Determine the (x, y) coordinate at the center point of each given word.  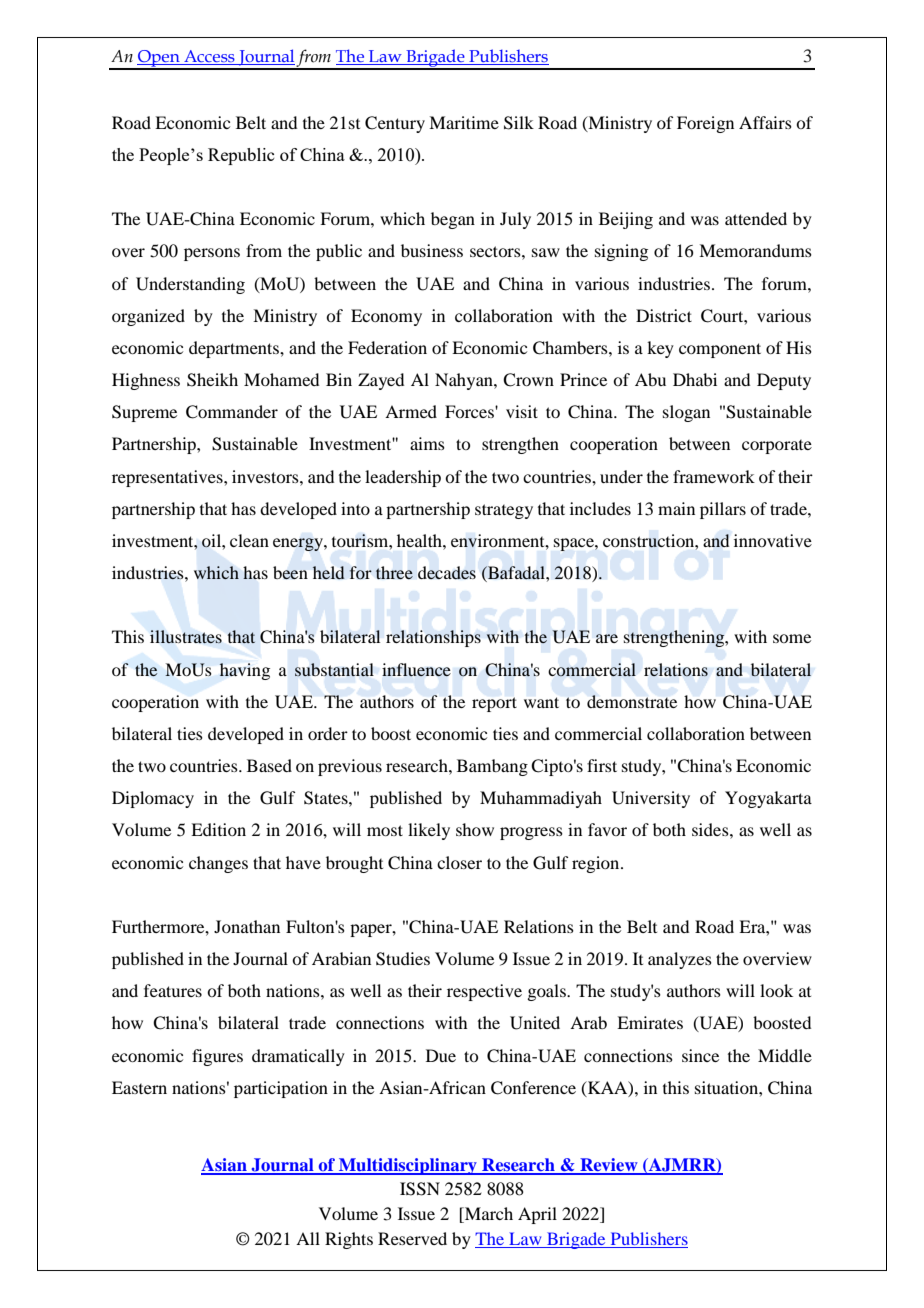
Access (209, 57)
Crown (528, 380)
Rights (349, 1240)
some (792, 638)
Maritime (464, 122)
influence (416, 670)
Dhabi (695, 379)
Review (609, 1166)
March (488, 1213)
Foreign (705, 124)
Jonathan (247, 926)
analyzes (680, 960)
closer (459, 862)
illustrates (186, 637)
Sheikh (212, 380)
